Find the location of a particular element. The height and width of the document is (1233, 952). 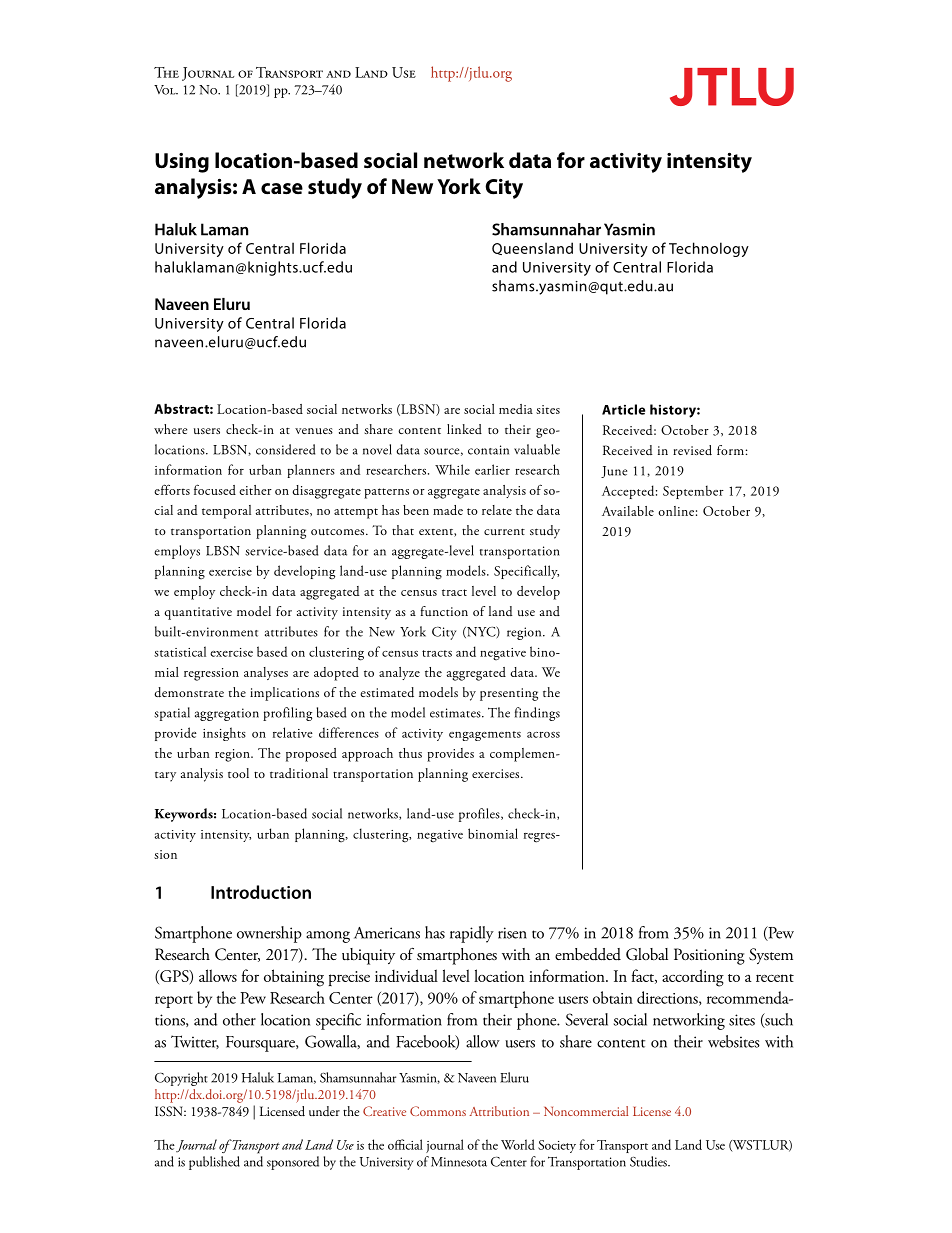

case is located at coordinates (282, 188).
